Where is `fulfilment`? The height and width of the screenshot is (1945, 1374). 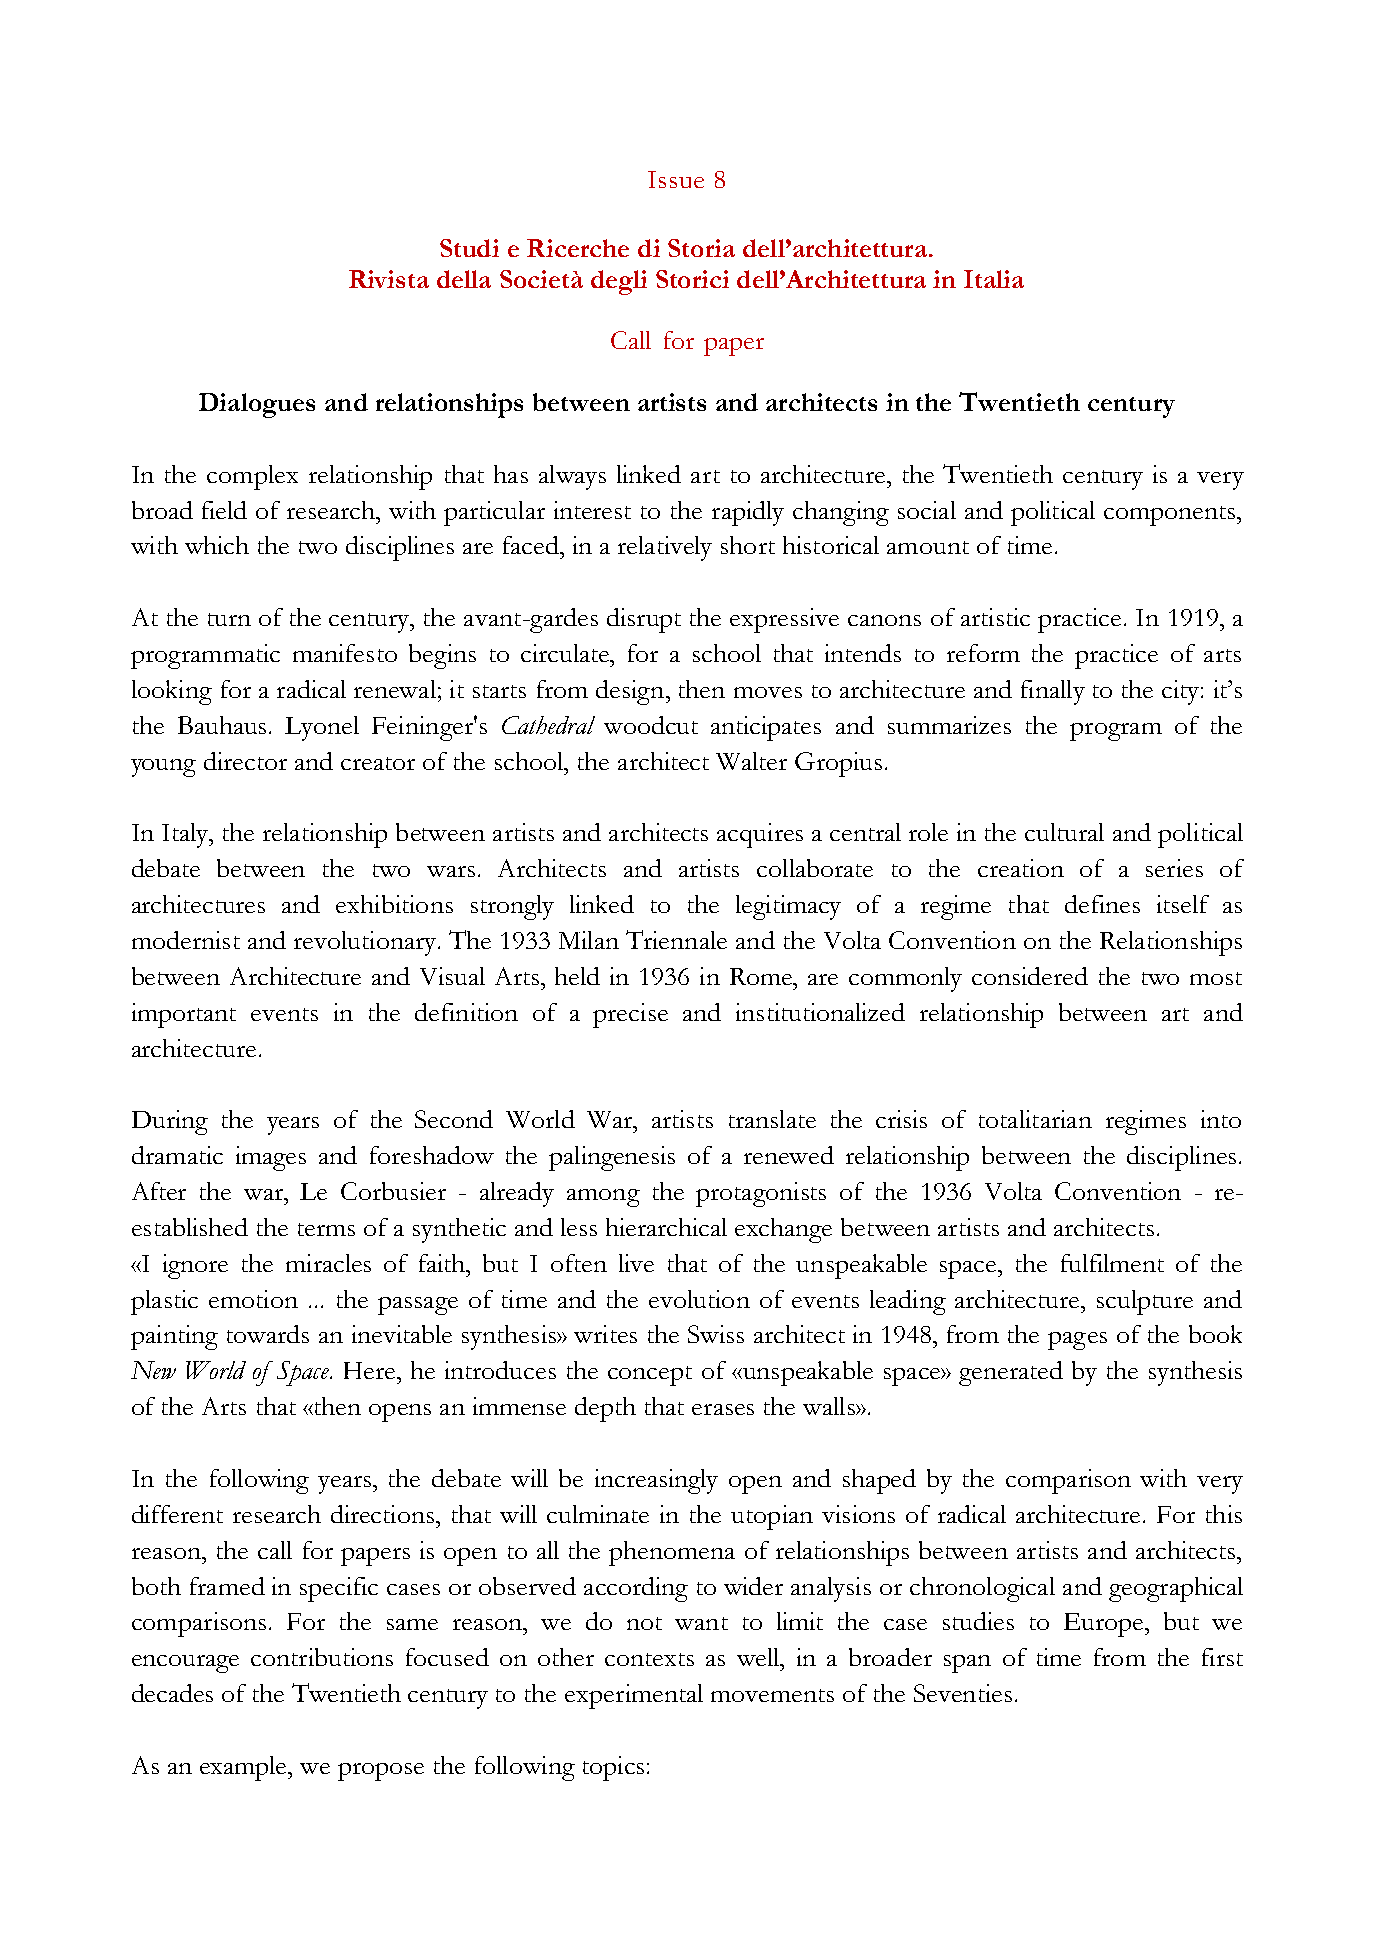
fulfilment is located at coordinates (1112, 1263).
